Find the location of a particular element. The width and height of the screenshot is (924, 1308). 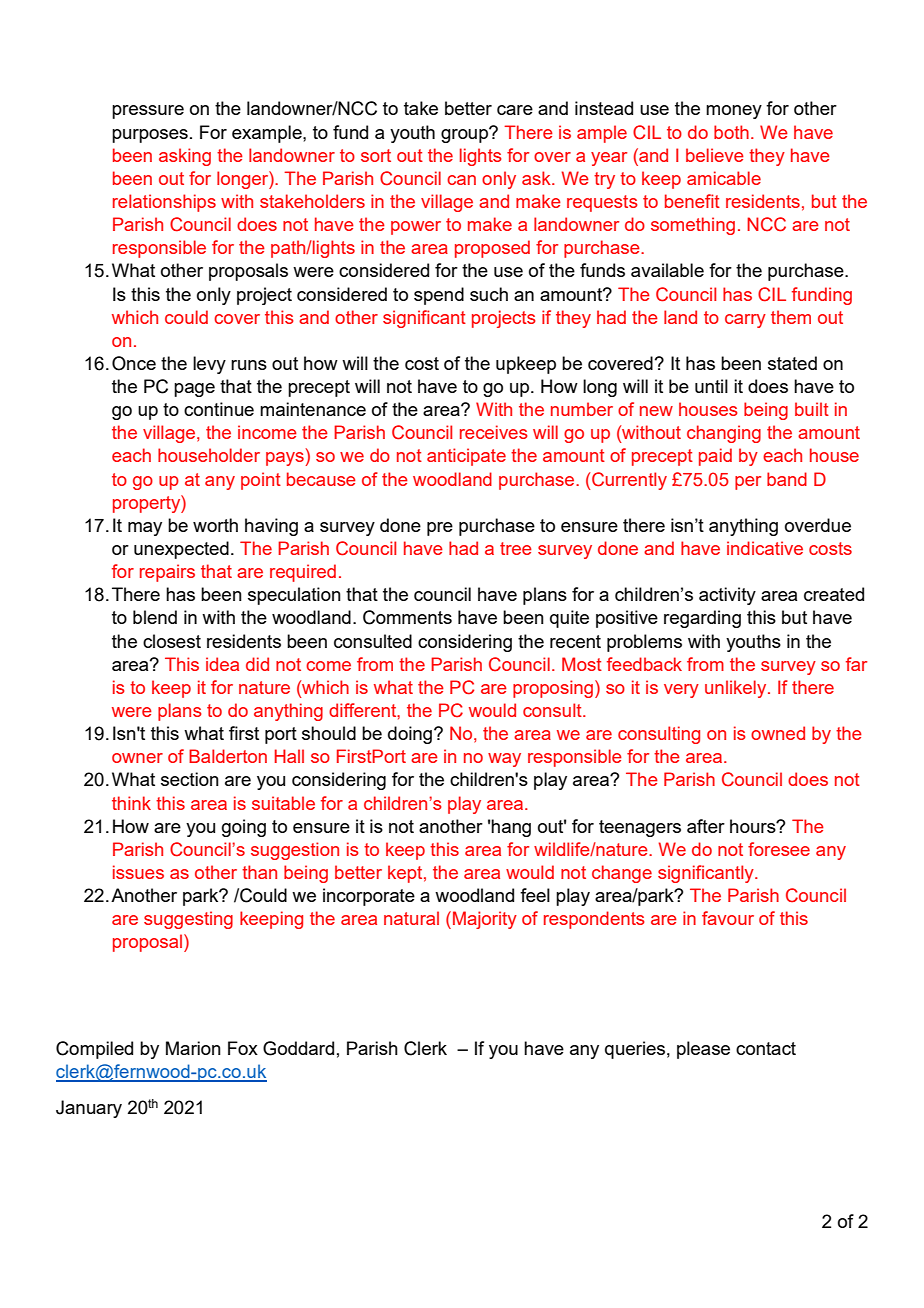

Marion is located at coordinates (193, 1048).
